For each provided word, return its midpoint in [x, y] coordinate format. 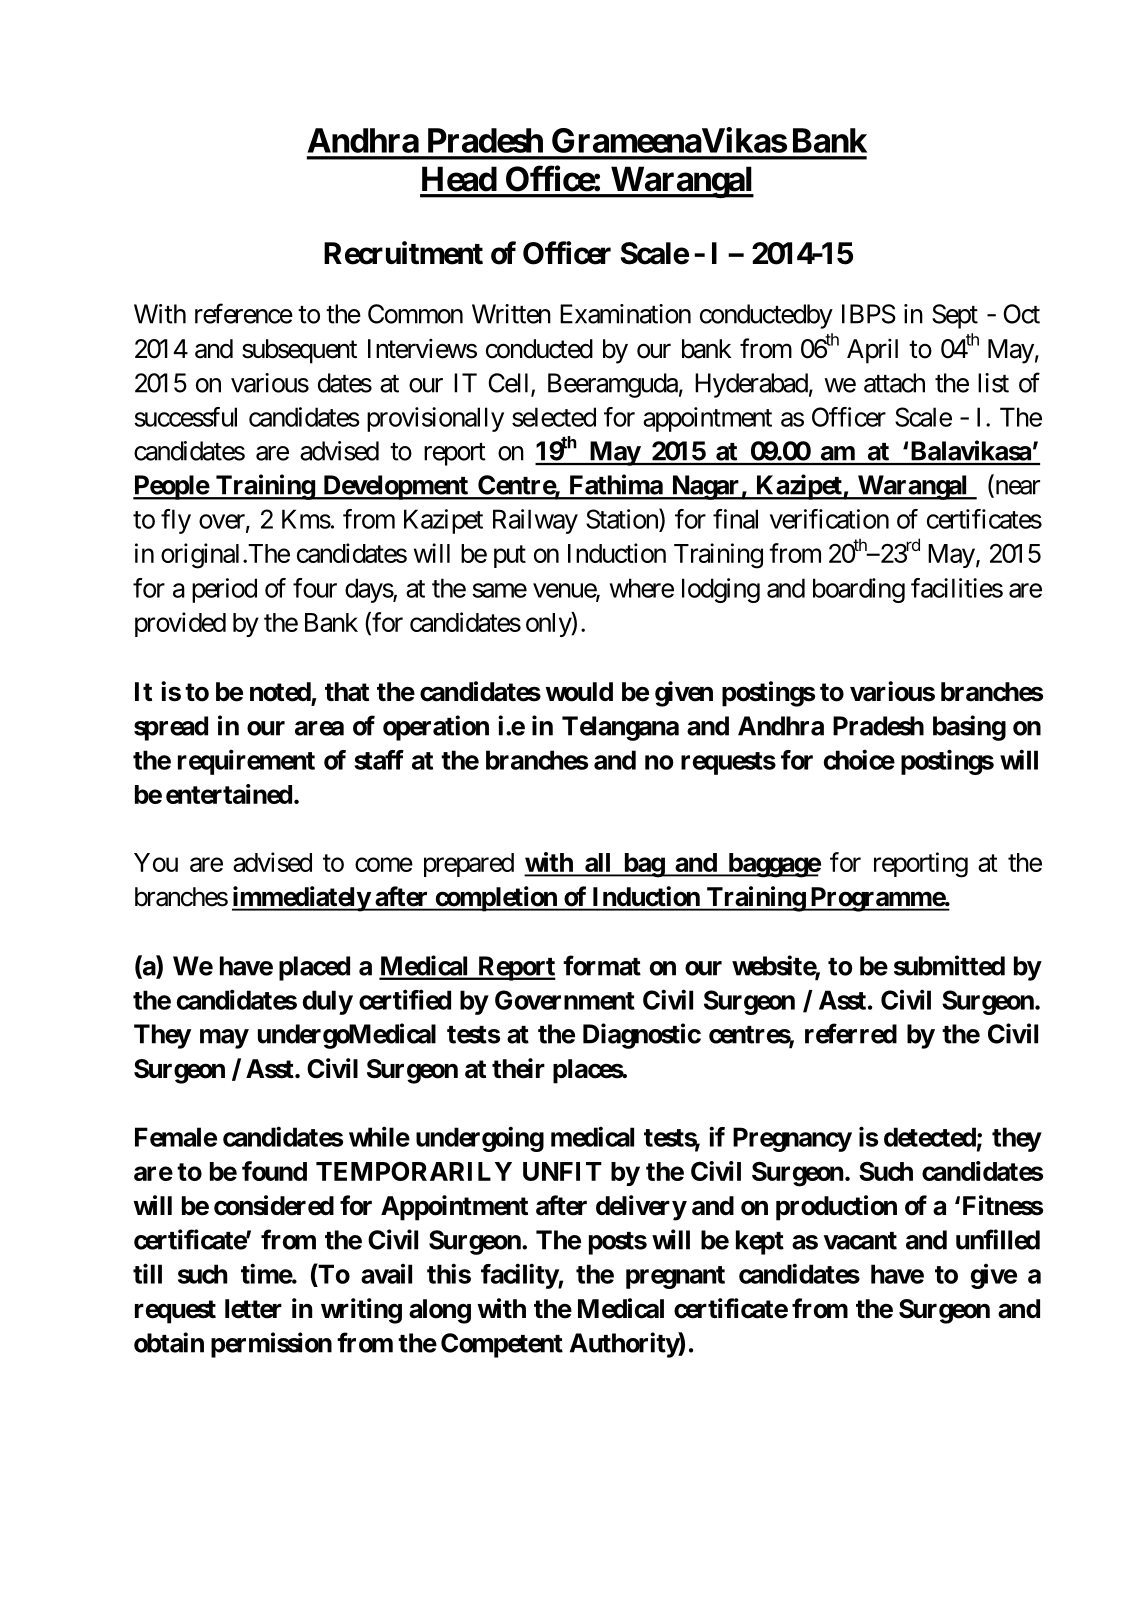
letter [253, 1309]
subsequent [299, 351]
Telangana [620, 728]
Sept [955, 316]
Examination [625, 314]
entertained [229, 794]
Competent [502, 1345]
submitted [949, 965]
